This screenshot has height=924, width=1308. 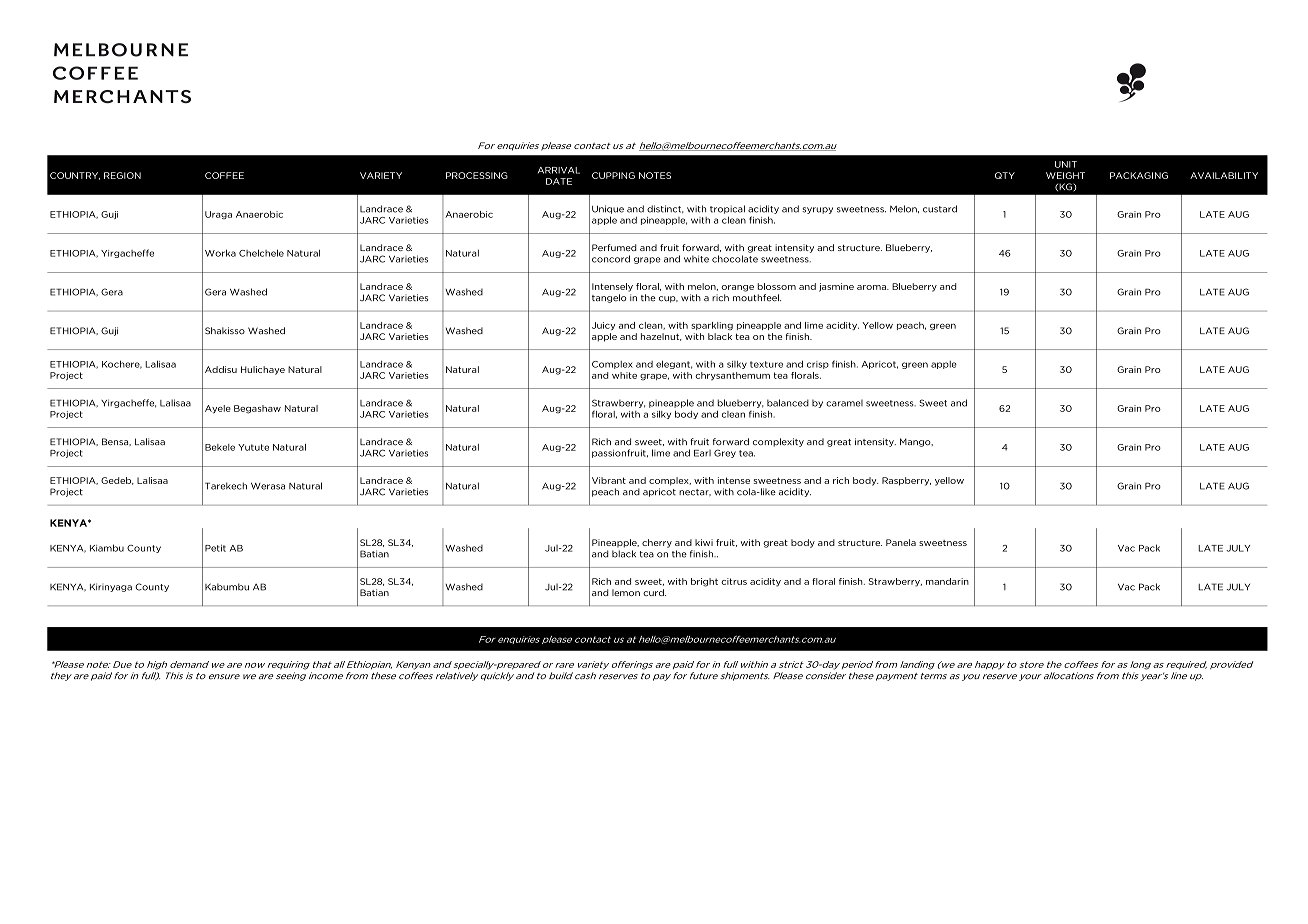 What do you see at coordinates (818, 365) in the screenshot?
I see `crisp` at bounding box center [818, 365].
